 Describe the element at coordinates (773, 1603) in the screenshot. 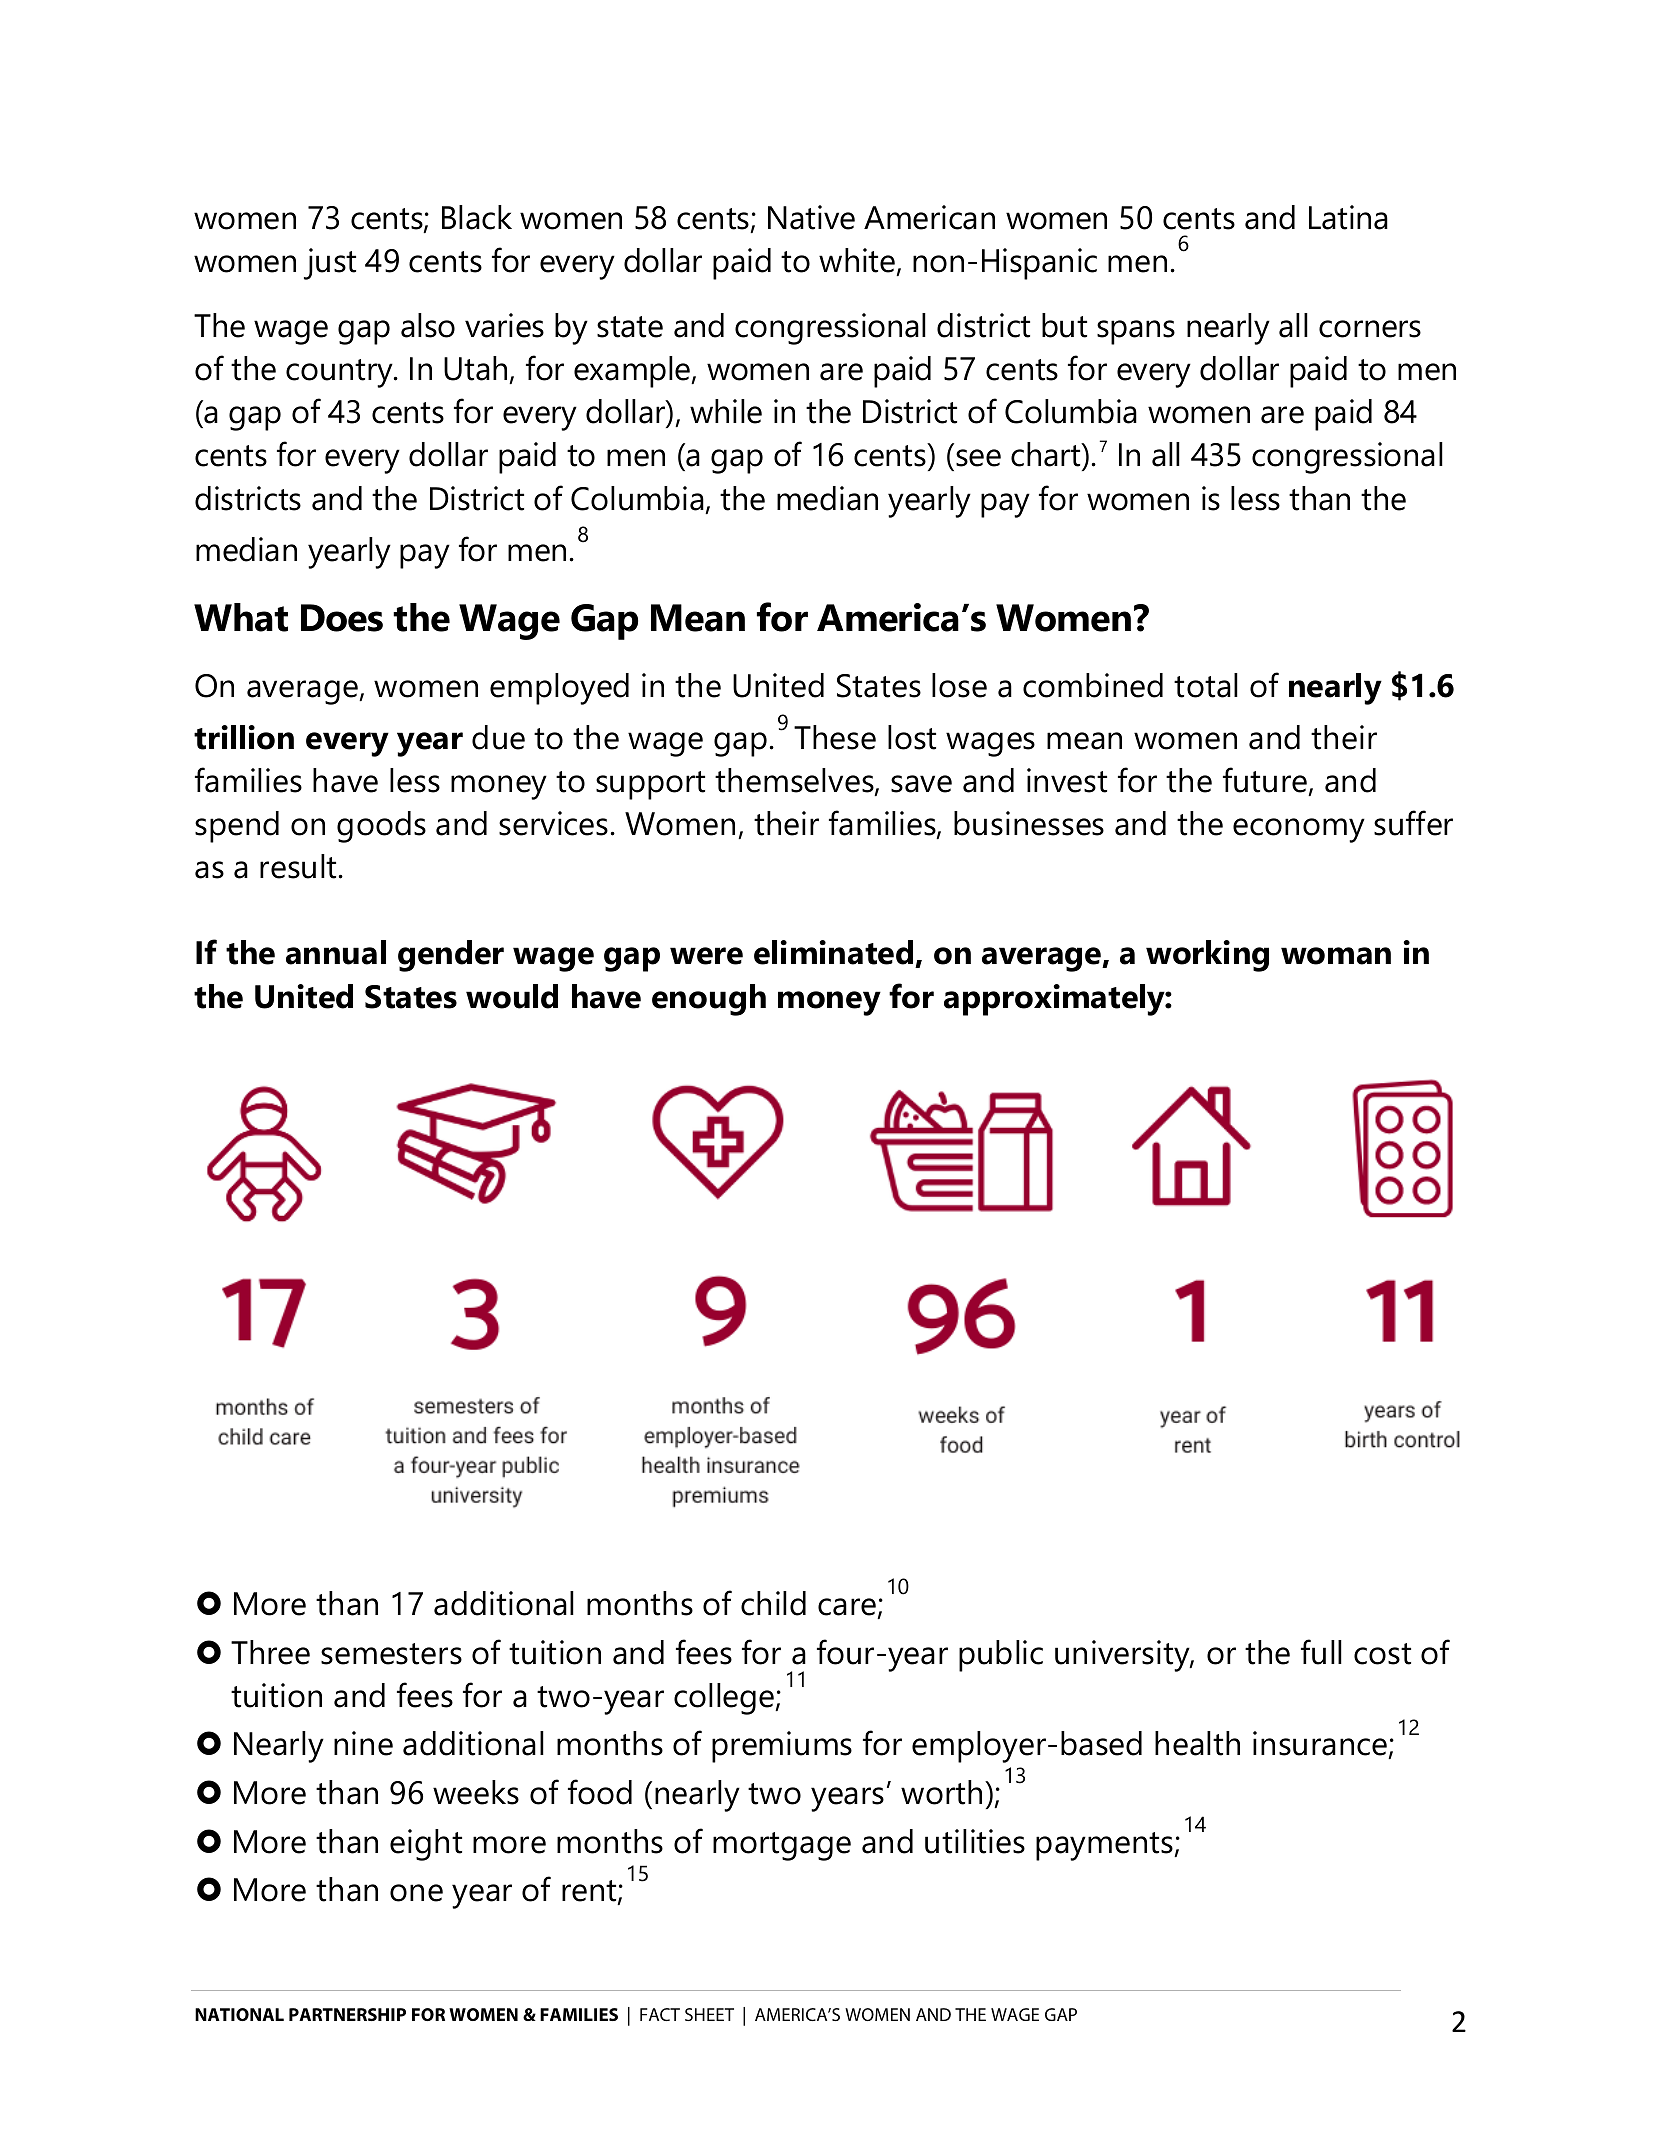

I see `child` at that location.
